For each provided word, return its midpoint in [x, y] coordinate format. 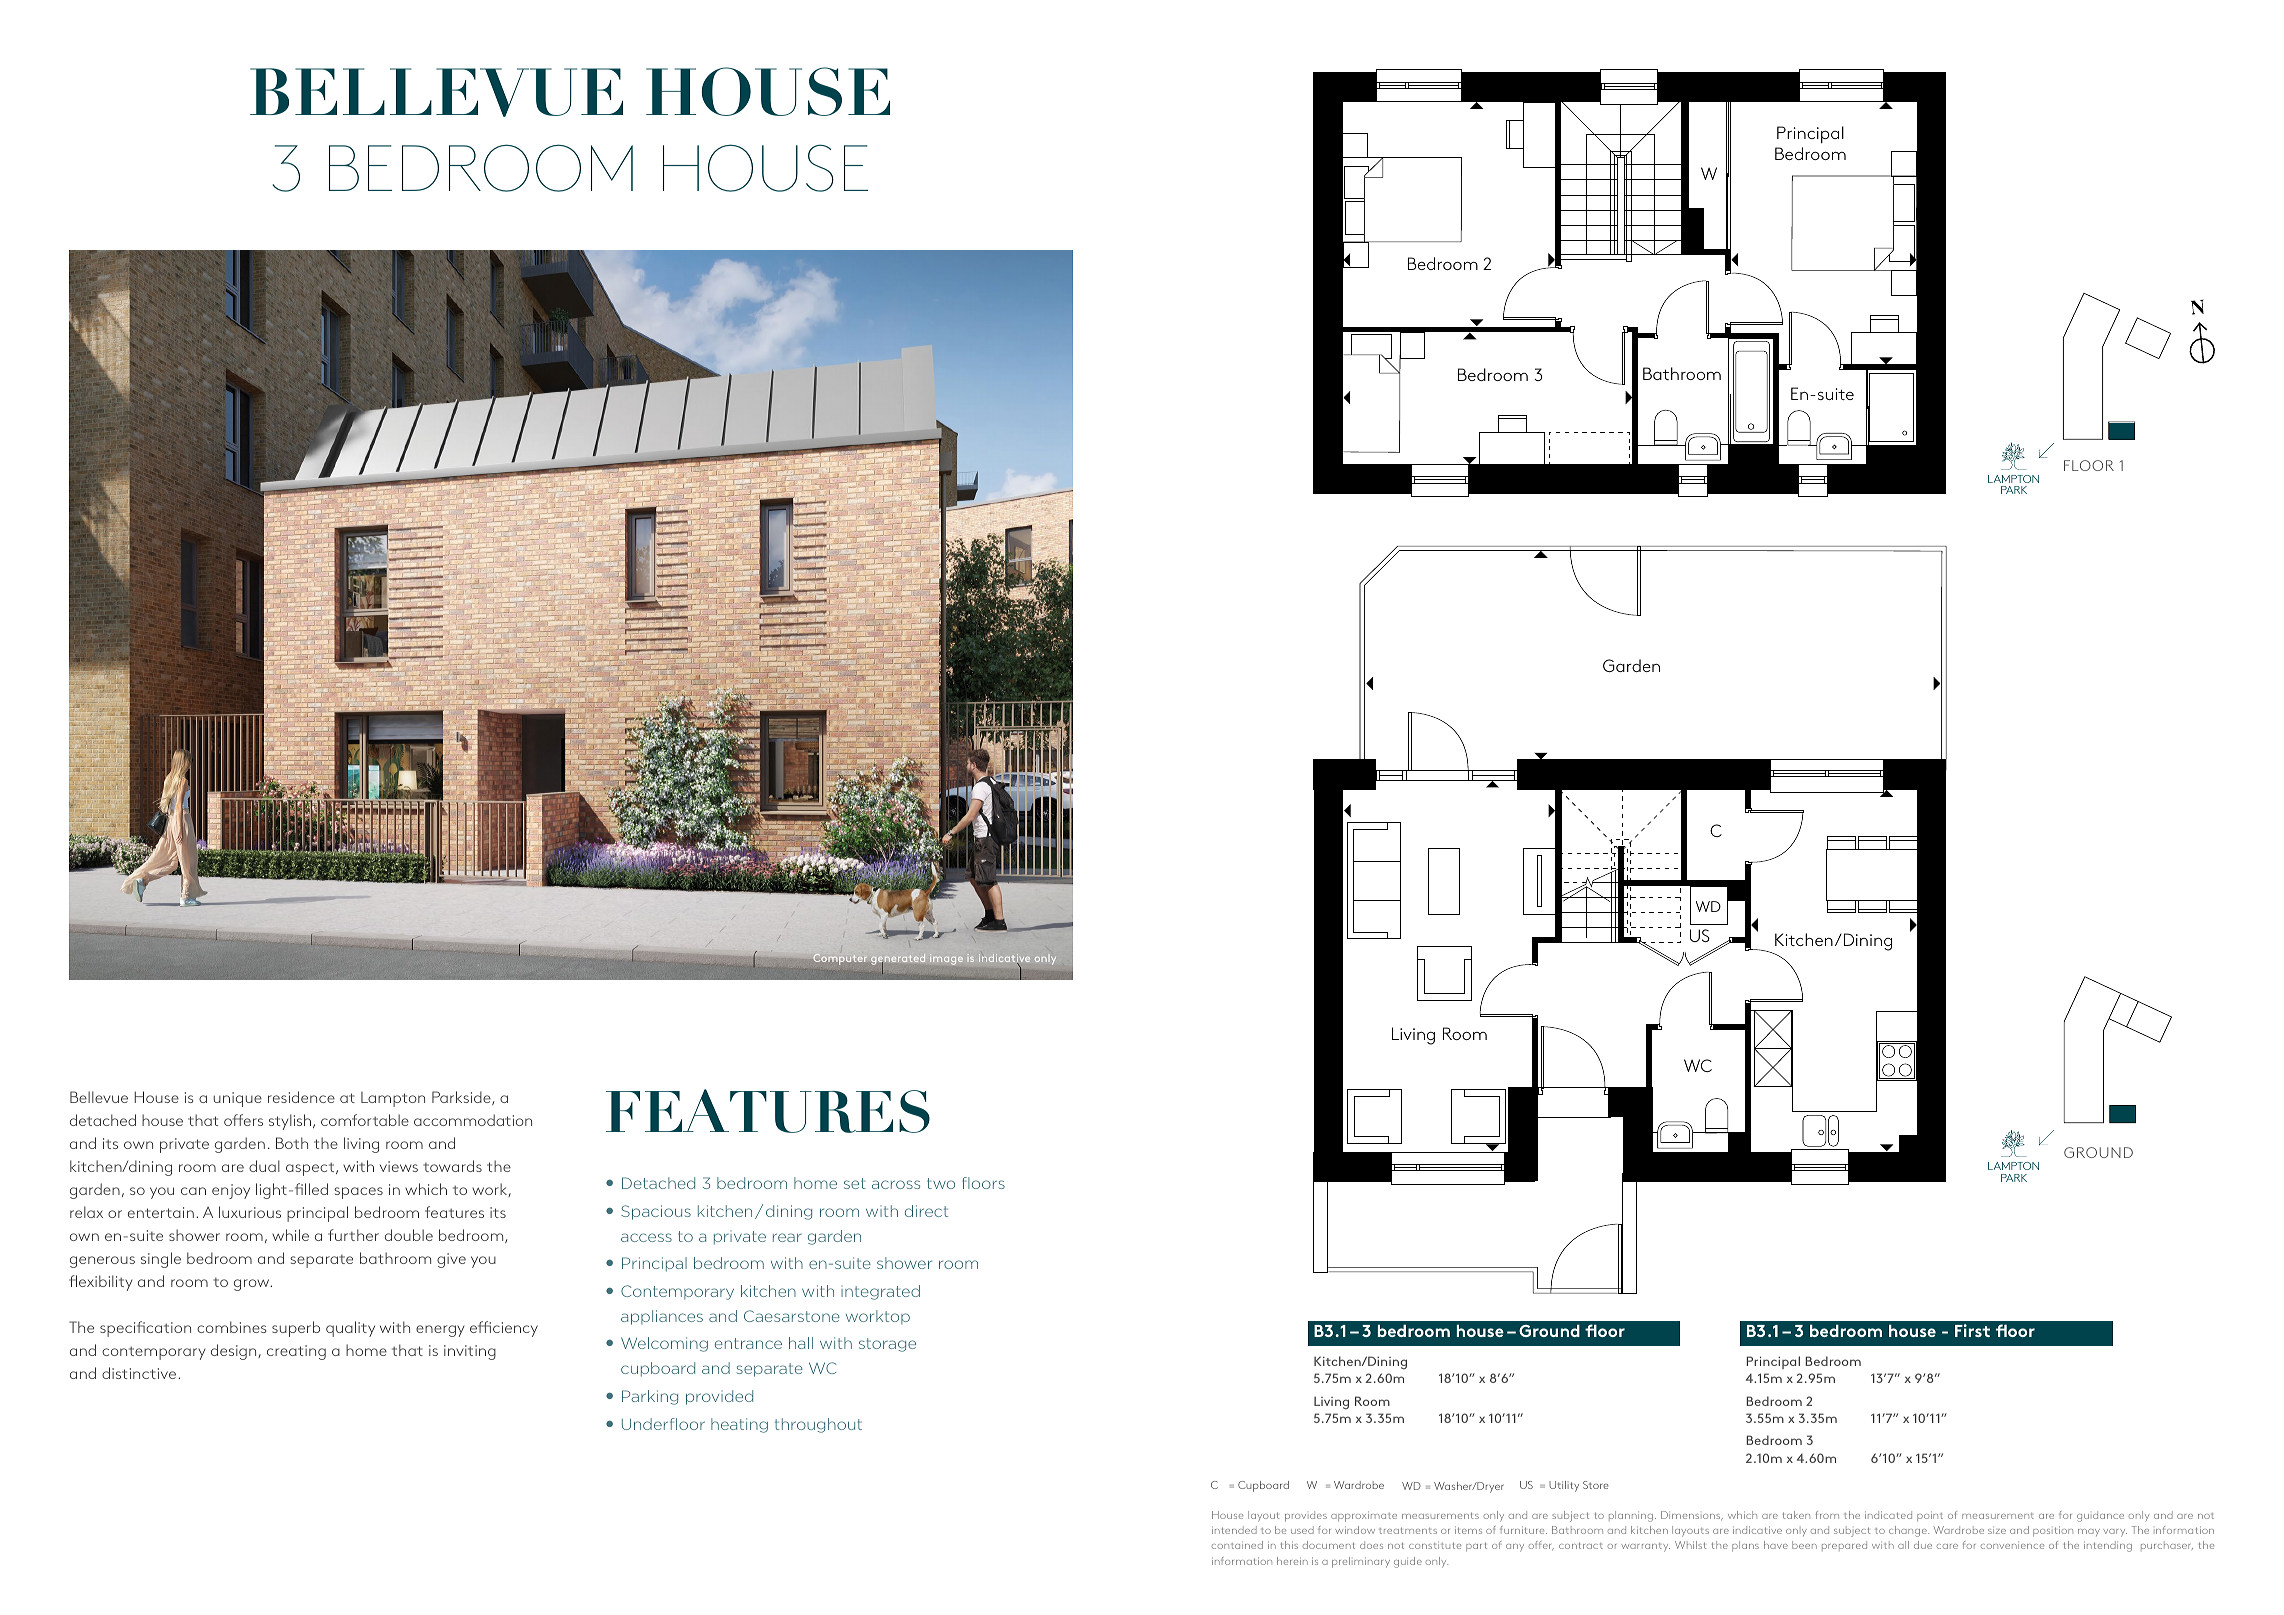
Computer [840, 959]
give [451, 1260]
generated [898, 961]
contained [1237, 1545]
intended [1234, 1530]
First [1972, 1330]
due [1923, 1545]
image [946, 959]
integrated [880, 1292]
